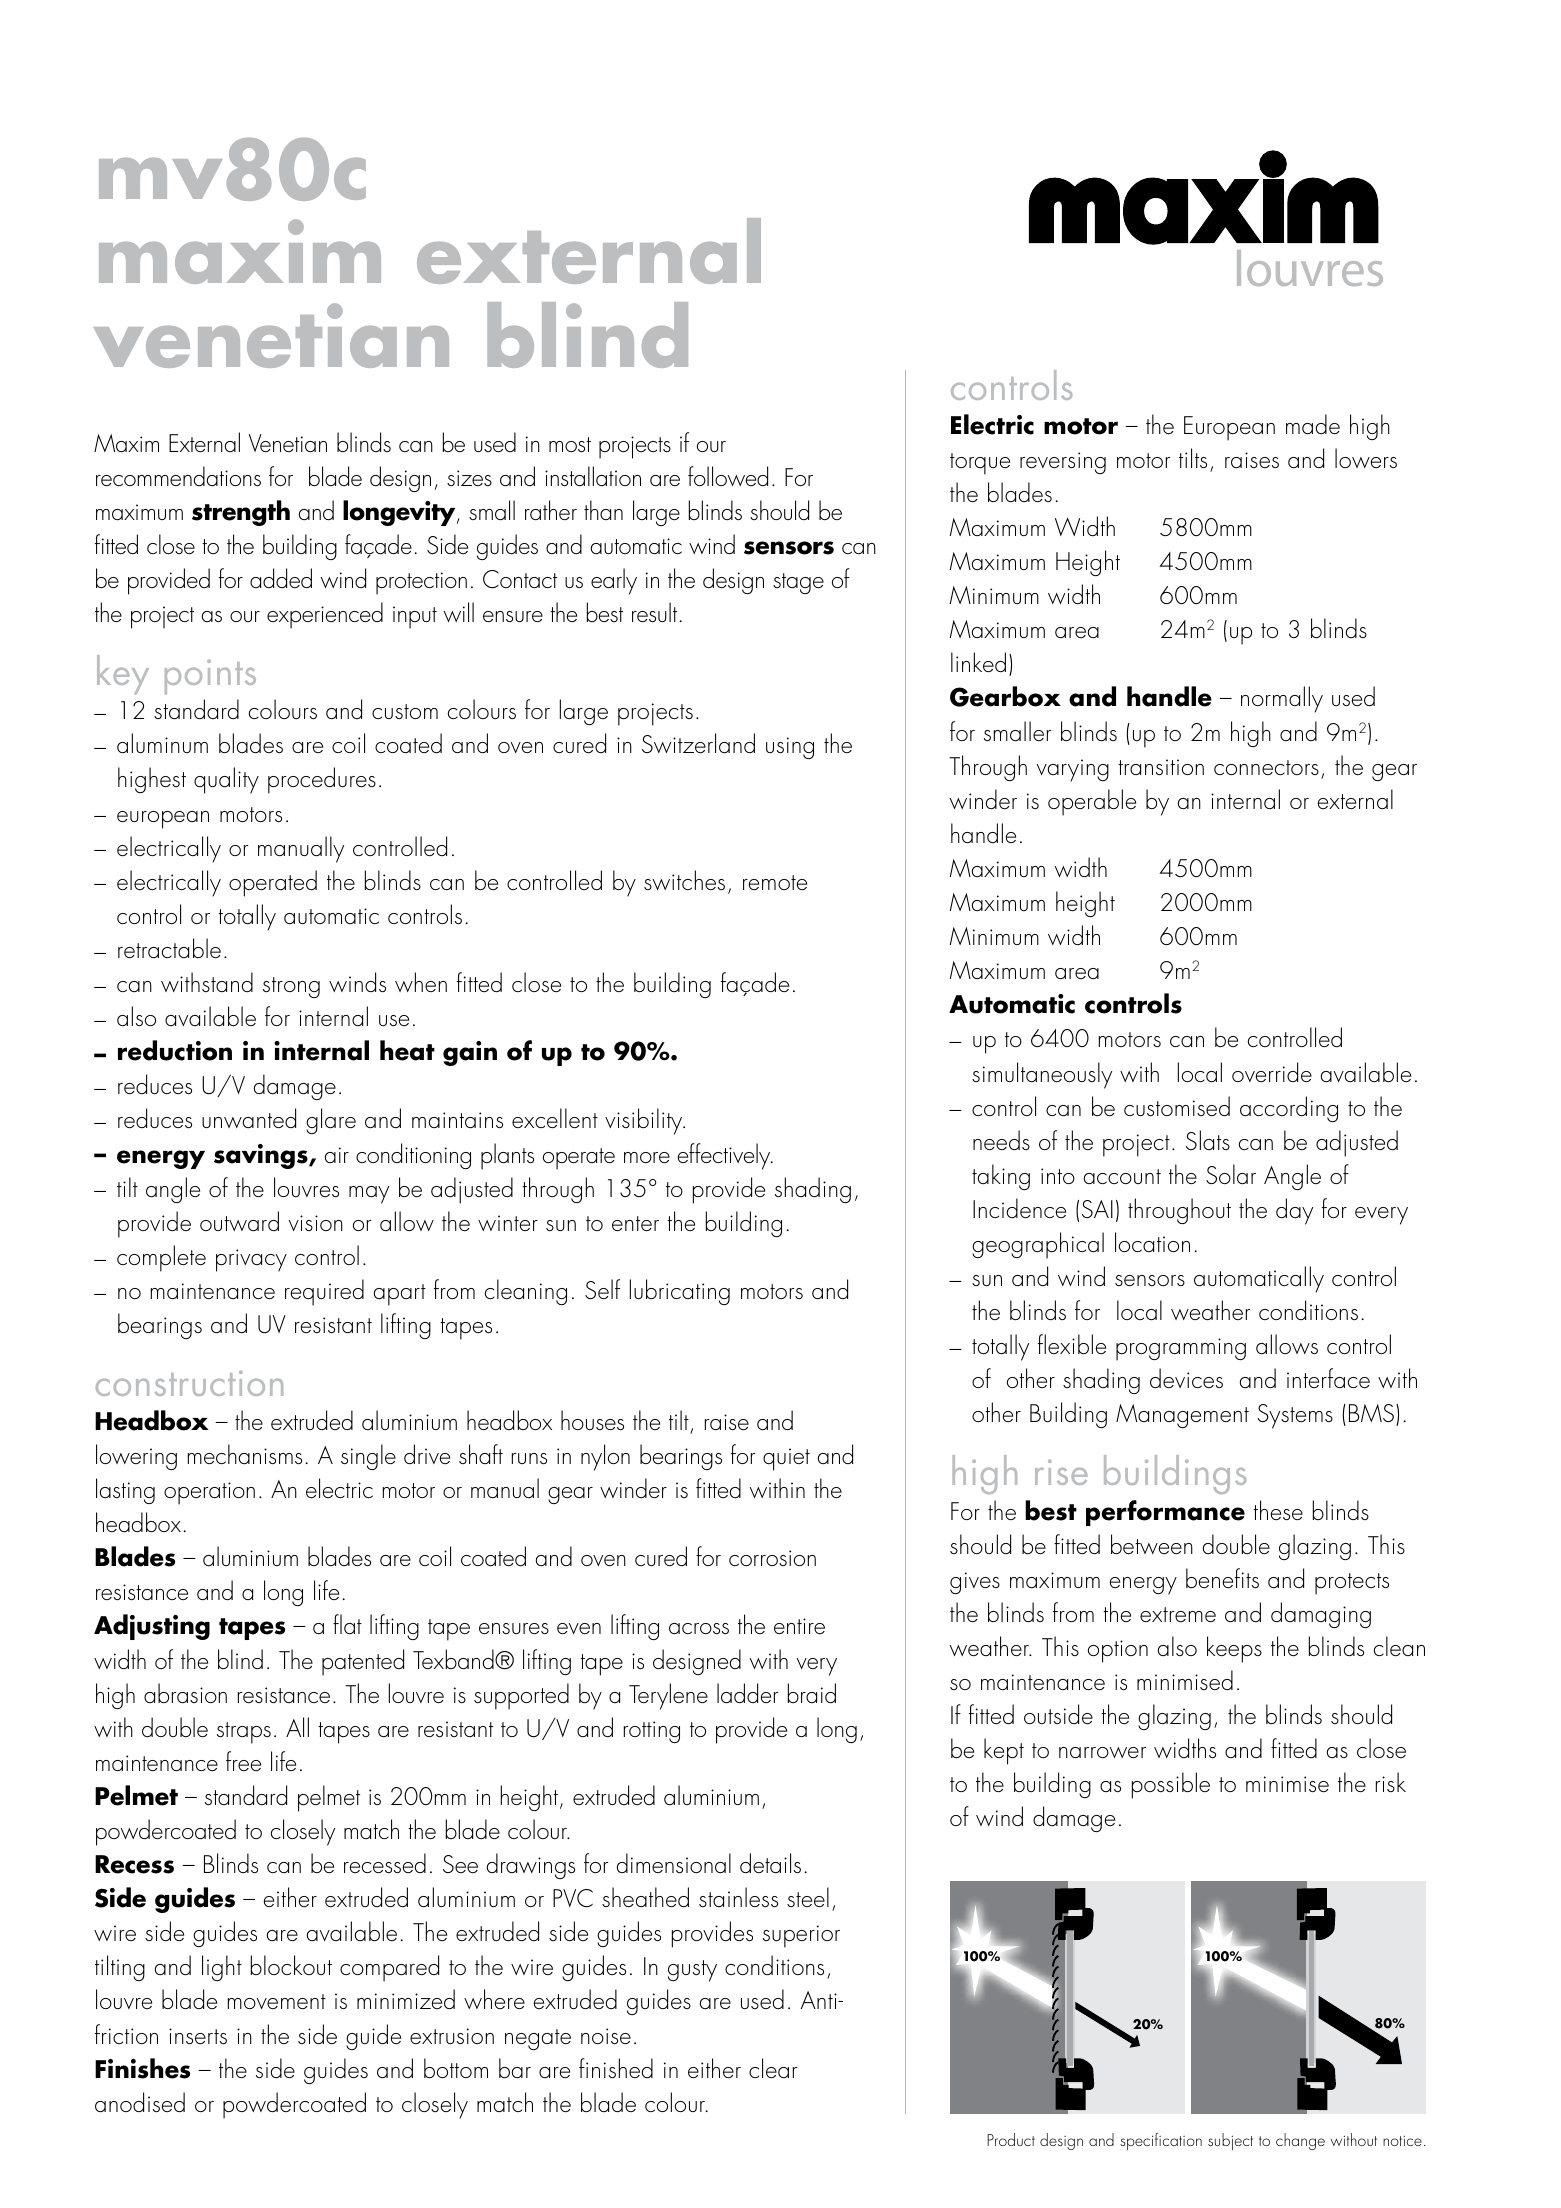  What do you see at coordinates (1152, 1242) in the page?
I see `location` at bounding box center [1152, 1242].
